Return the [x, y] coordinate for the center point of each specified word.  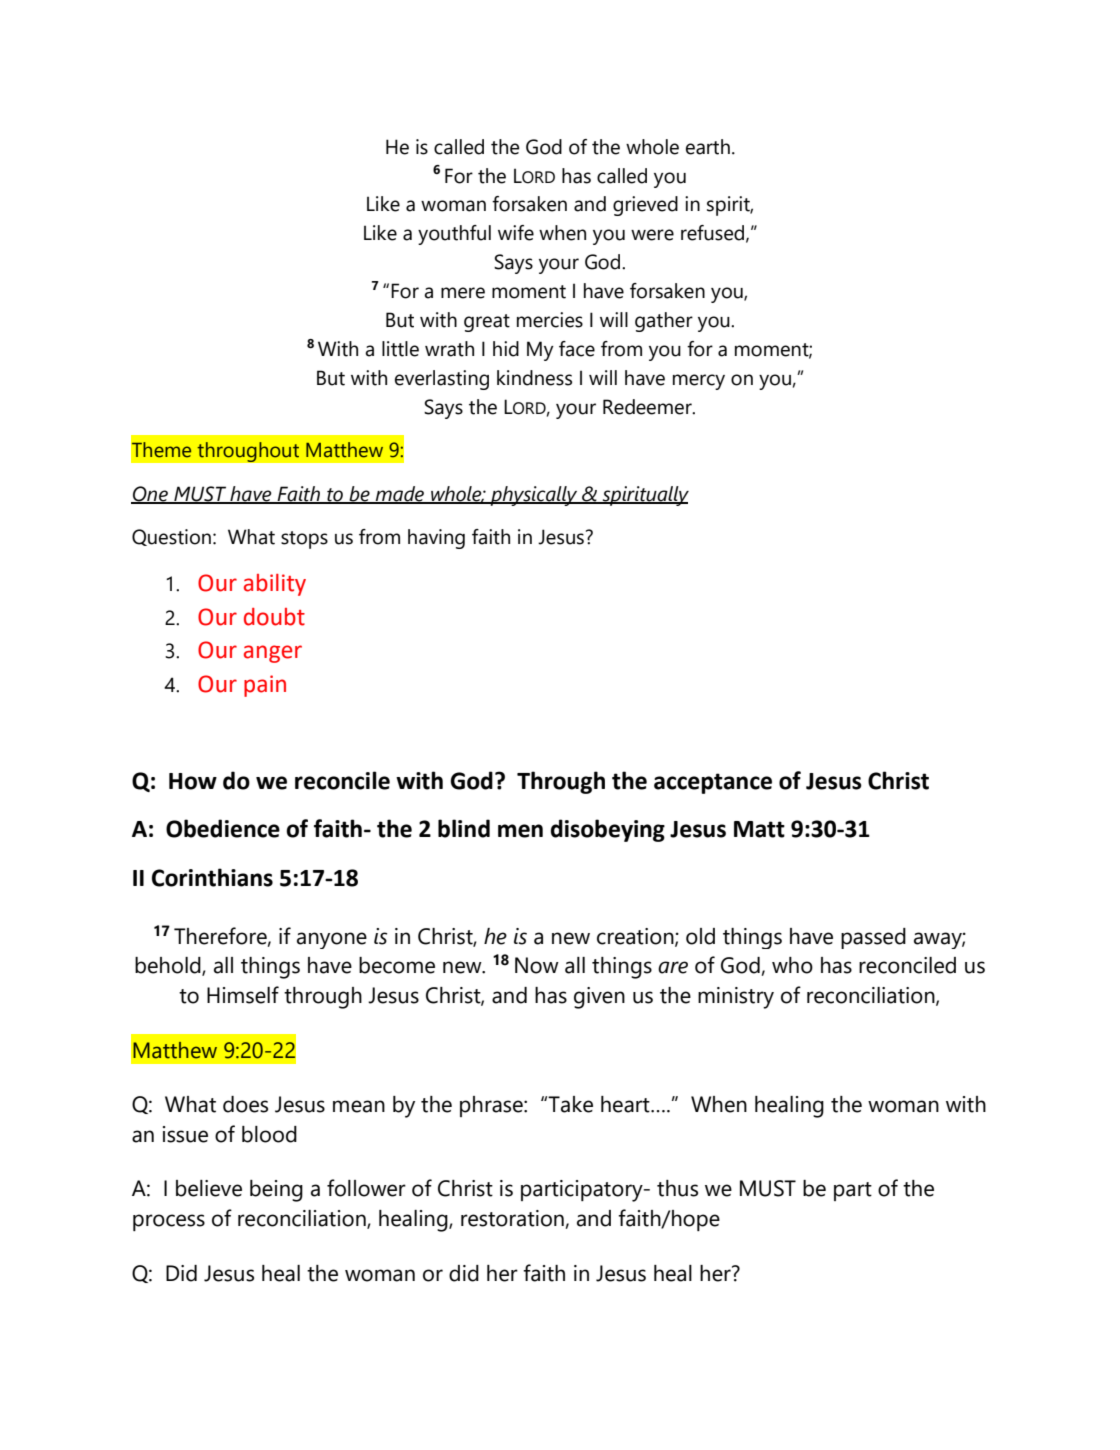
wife [516, 233]
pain [265, 686]
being [276, 1191]
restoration [512, 1218]
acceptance [713, 783]
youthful [454, 235]
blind [464, 828]
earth [708, 147]
